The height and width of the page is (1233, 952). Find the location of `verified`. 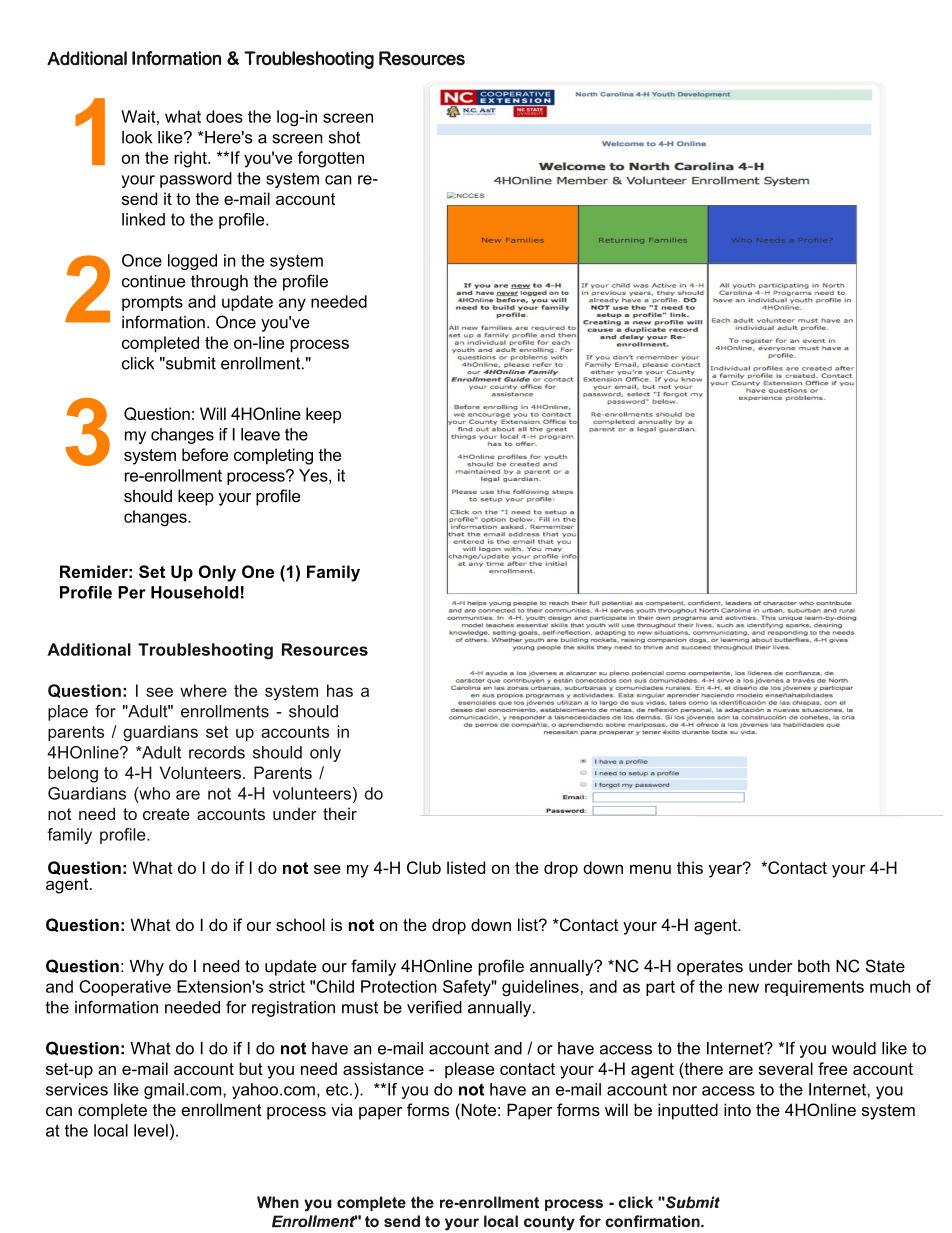

verified is located at coordinates (434, 1007).
